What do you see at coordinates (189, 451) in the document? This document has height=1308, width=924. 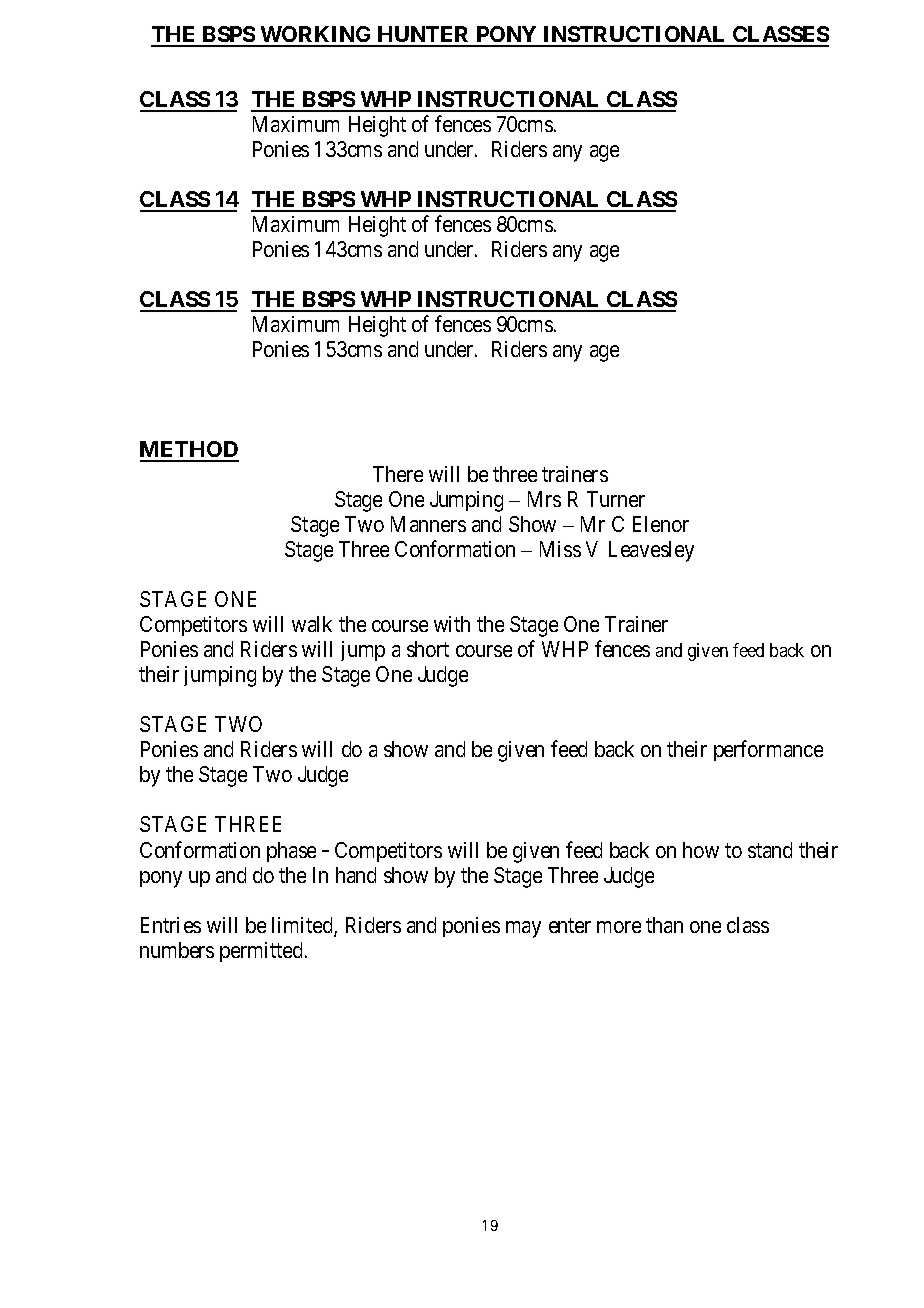 I see `METHOD` at bounding box center [189, 451].
